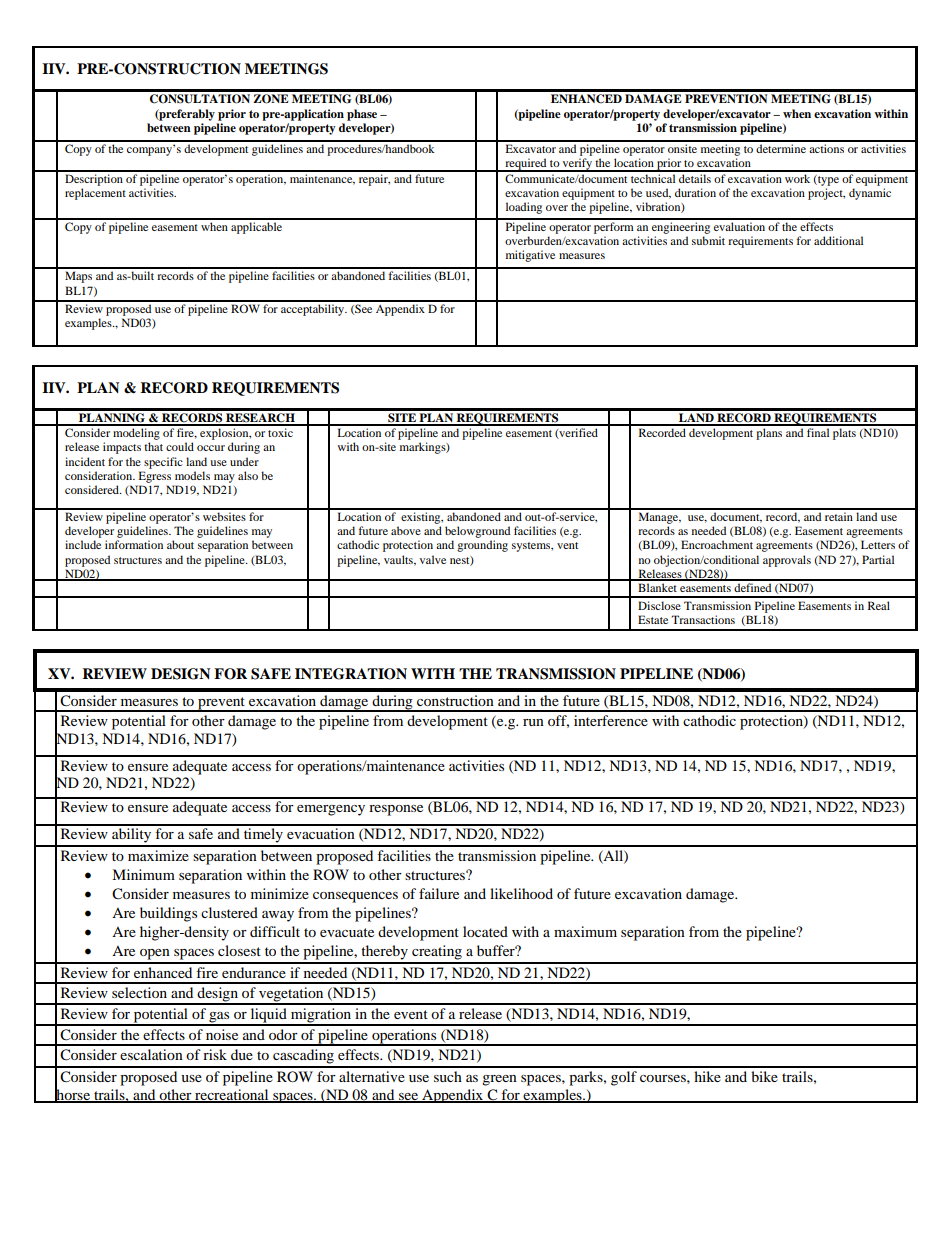  Describe the element at coordinates (180, 544) in the document. I see `about` at that location.
